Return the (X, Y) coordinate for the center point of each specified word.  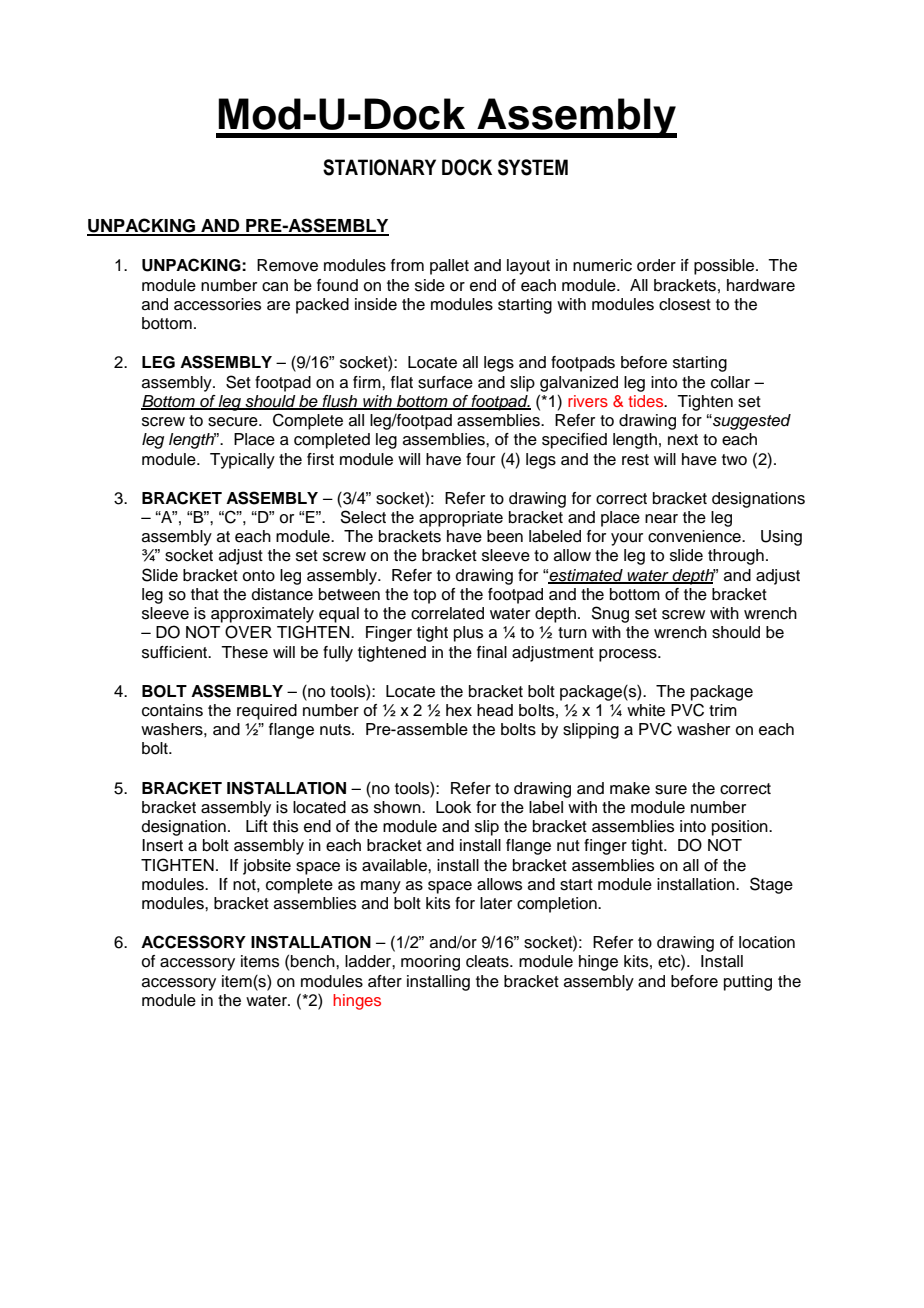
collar (730, 382)
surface (445, 382)
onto (258, 576)
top (424, 596)
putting (748, 983)
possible (724, 267)
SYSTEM (533, 167)
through (736, 557)
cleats (488, 961)
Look (453, 807)
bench (314, 961)
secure (234, 422)
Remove (287, 265)
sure (671, 790)
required (267, 712)
